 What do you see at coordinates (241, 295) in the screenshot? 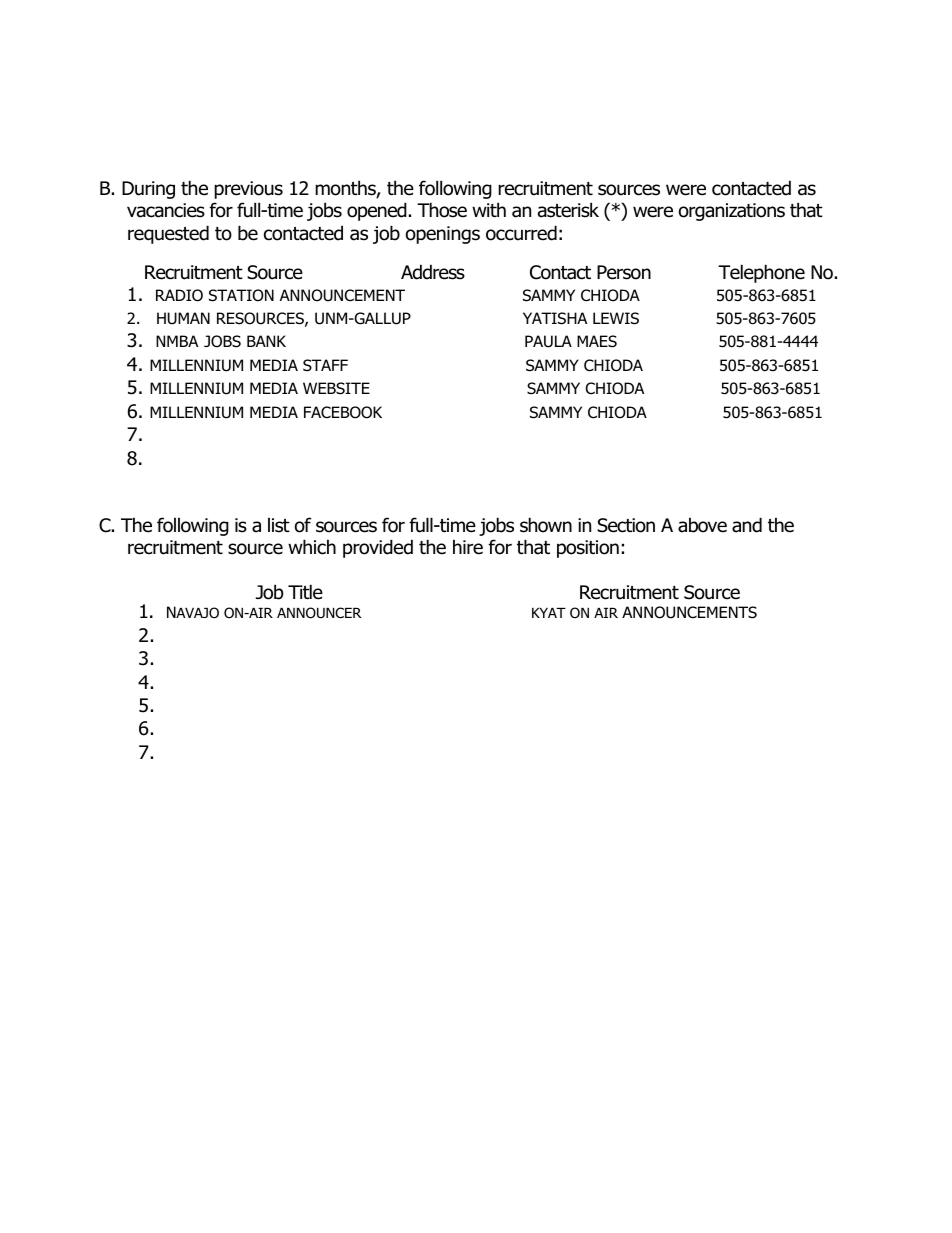
I see `STATION` at bounding box center [241, 295].
